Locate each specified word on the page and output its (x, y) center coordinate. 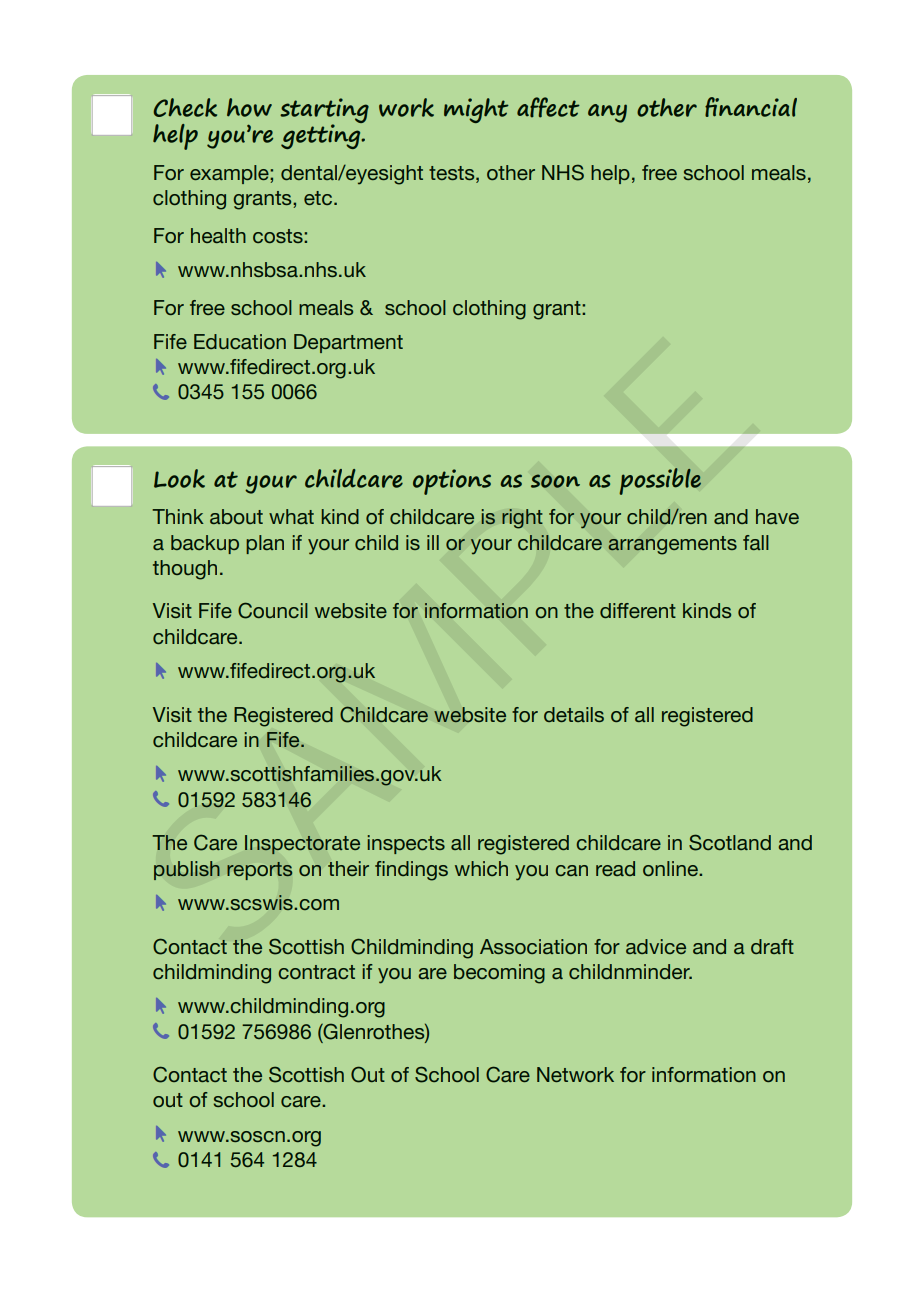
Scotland (730, 842)
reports (259, 871)
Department (348, 343)
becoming (499, 974)
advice (656, 946)
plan (265, 544)
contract (316, 972)
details (574, 714)
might (476, 110)
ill (433, 542)
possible (660, 481)
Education (240, 341)
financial (751, 107)
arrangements (672, 545)
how (249, 107)
